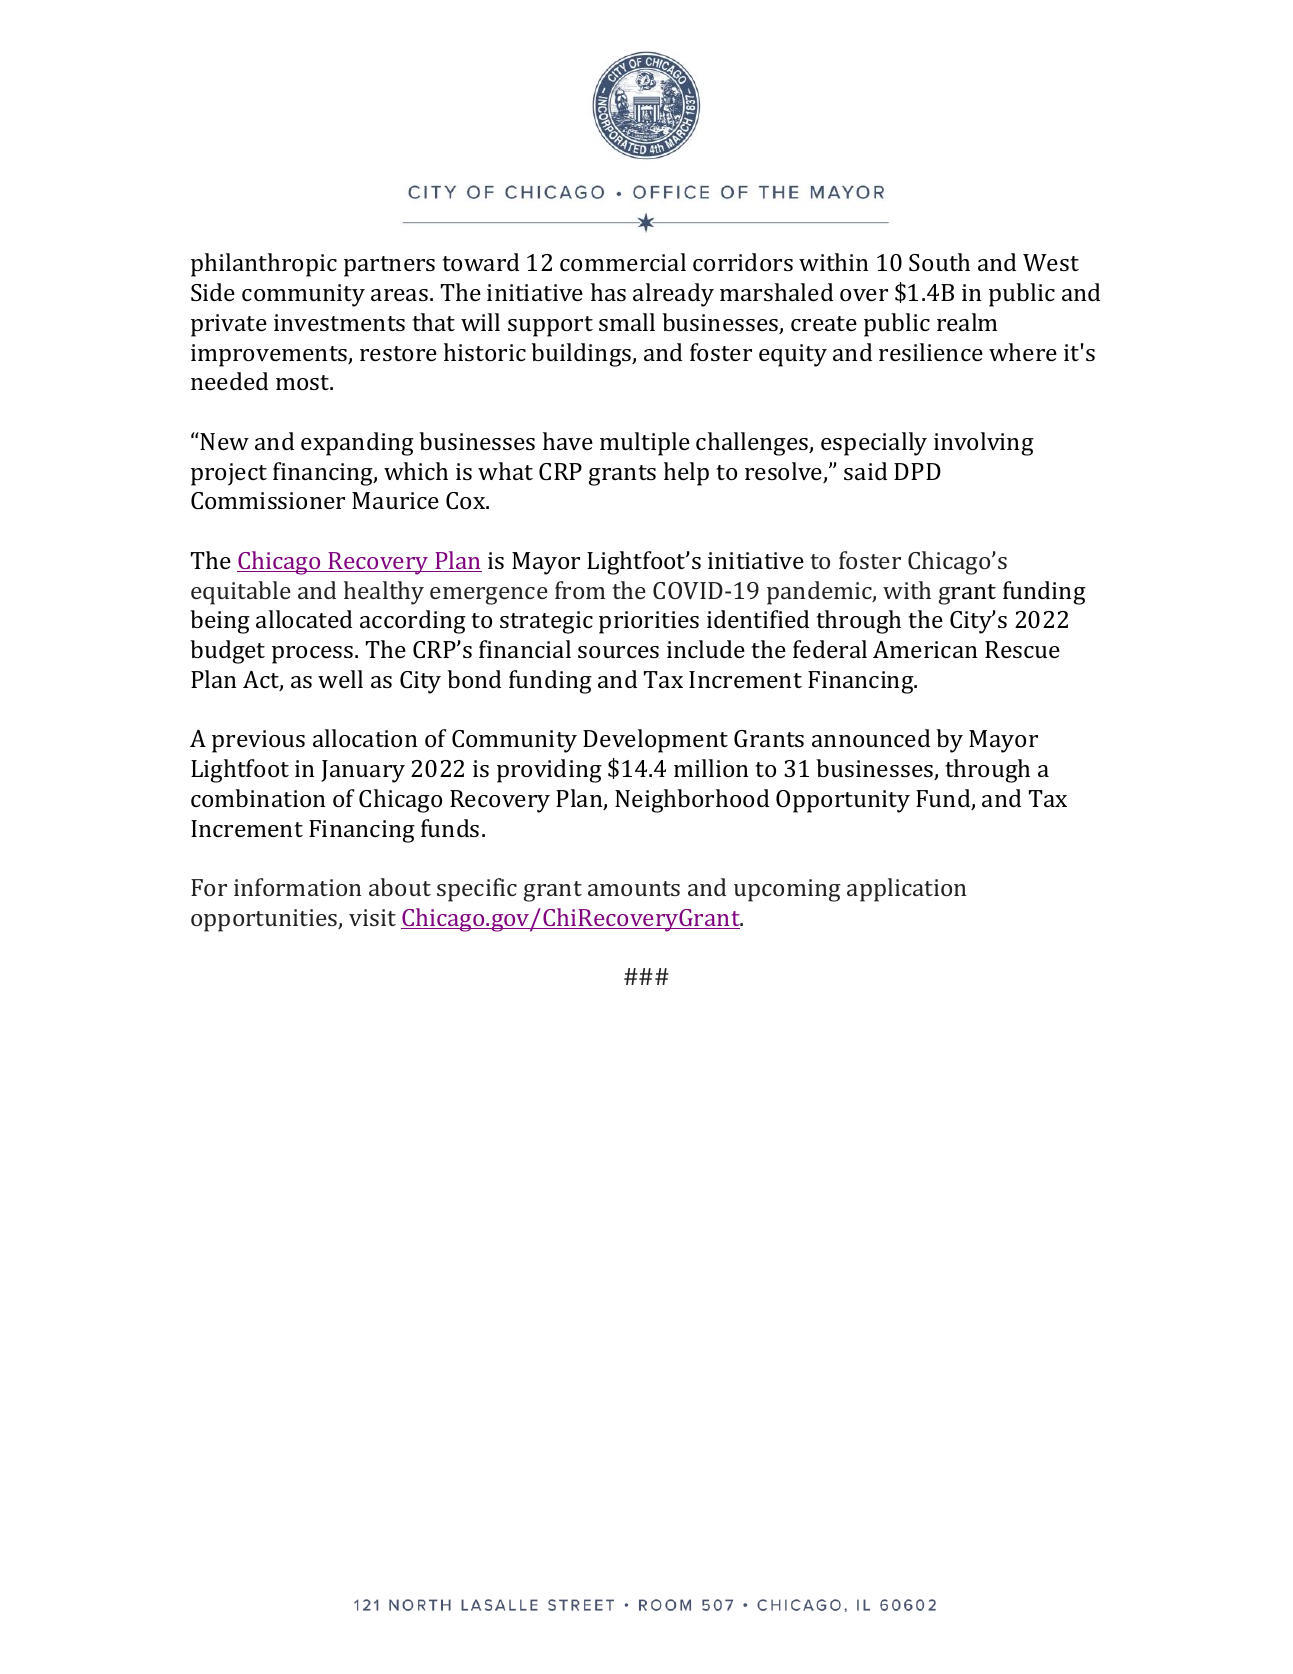 The image size is (1293, 1674). I want to click on South, so click(939, 262).
